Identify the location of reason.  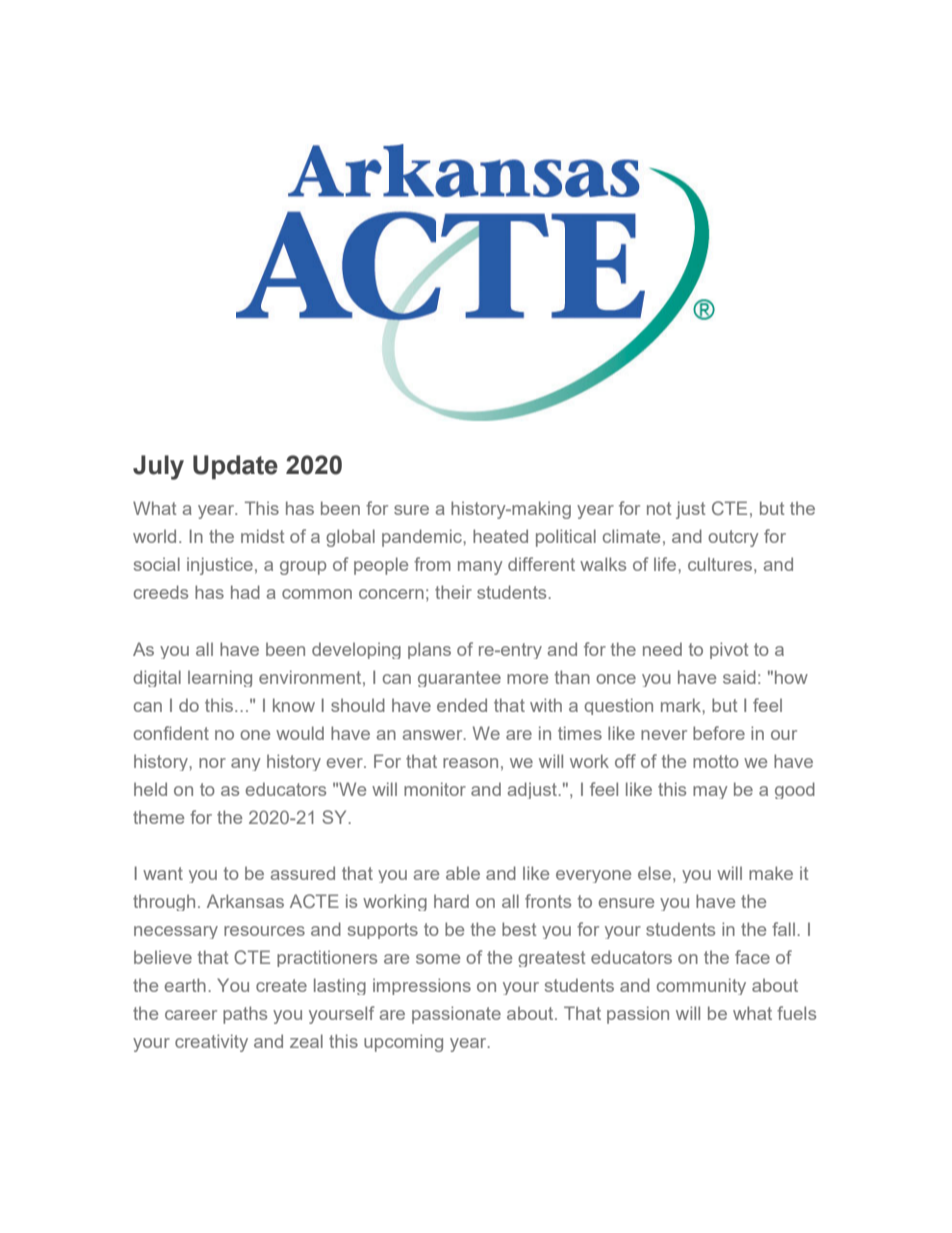
(470, 763).
